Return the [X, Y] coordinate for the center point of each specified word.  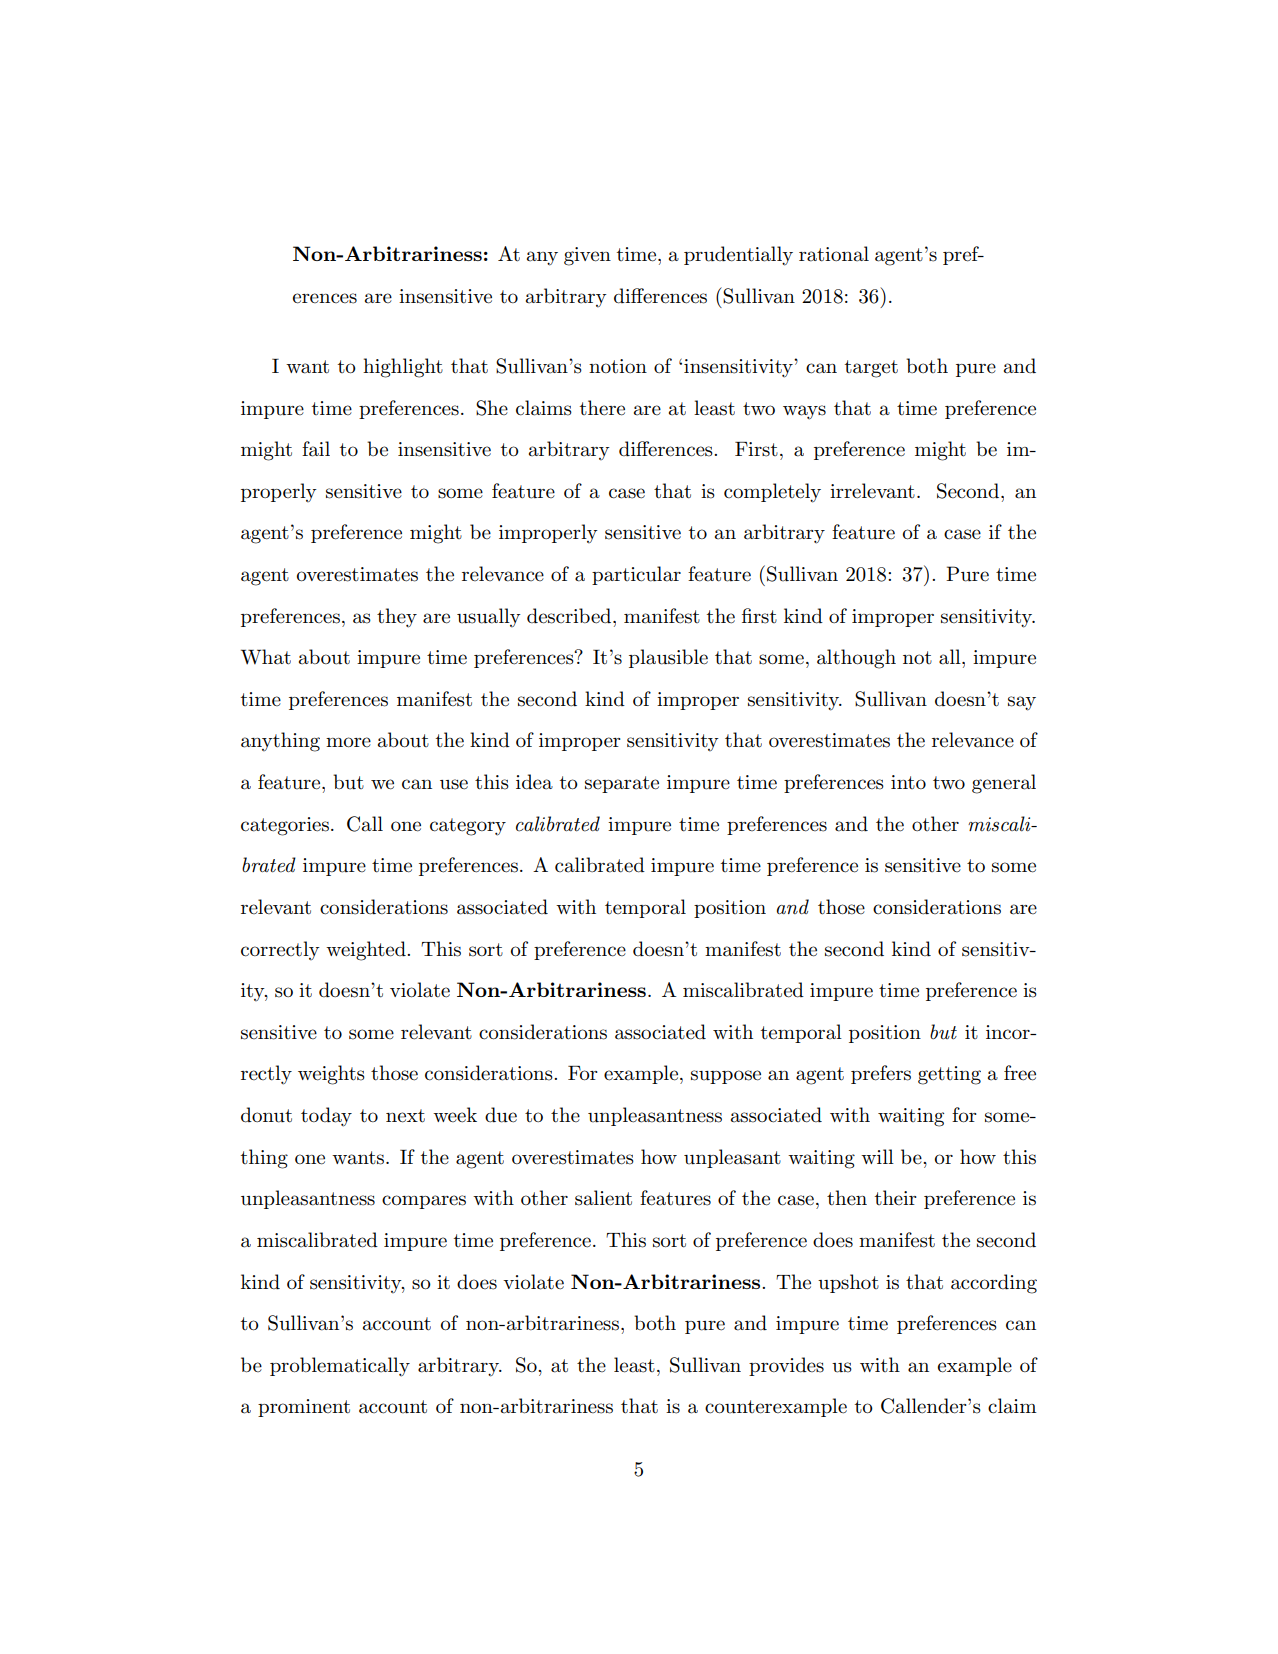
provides [786, 1366]
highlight [403, 368]
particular [636, 575]
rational [834, 254]
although [856, 659]
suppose [726, 1077]
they [397, 618]
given [587, 256]
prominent [304, 1408]
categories [285, 826]
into [908, 782]
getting [949, 1075]
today [326, 1117]
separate [622, 784]
